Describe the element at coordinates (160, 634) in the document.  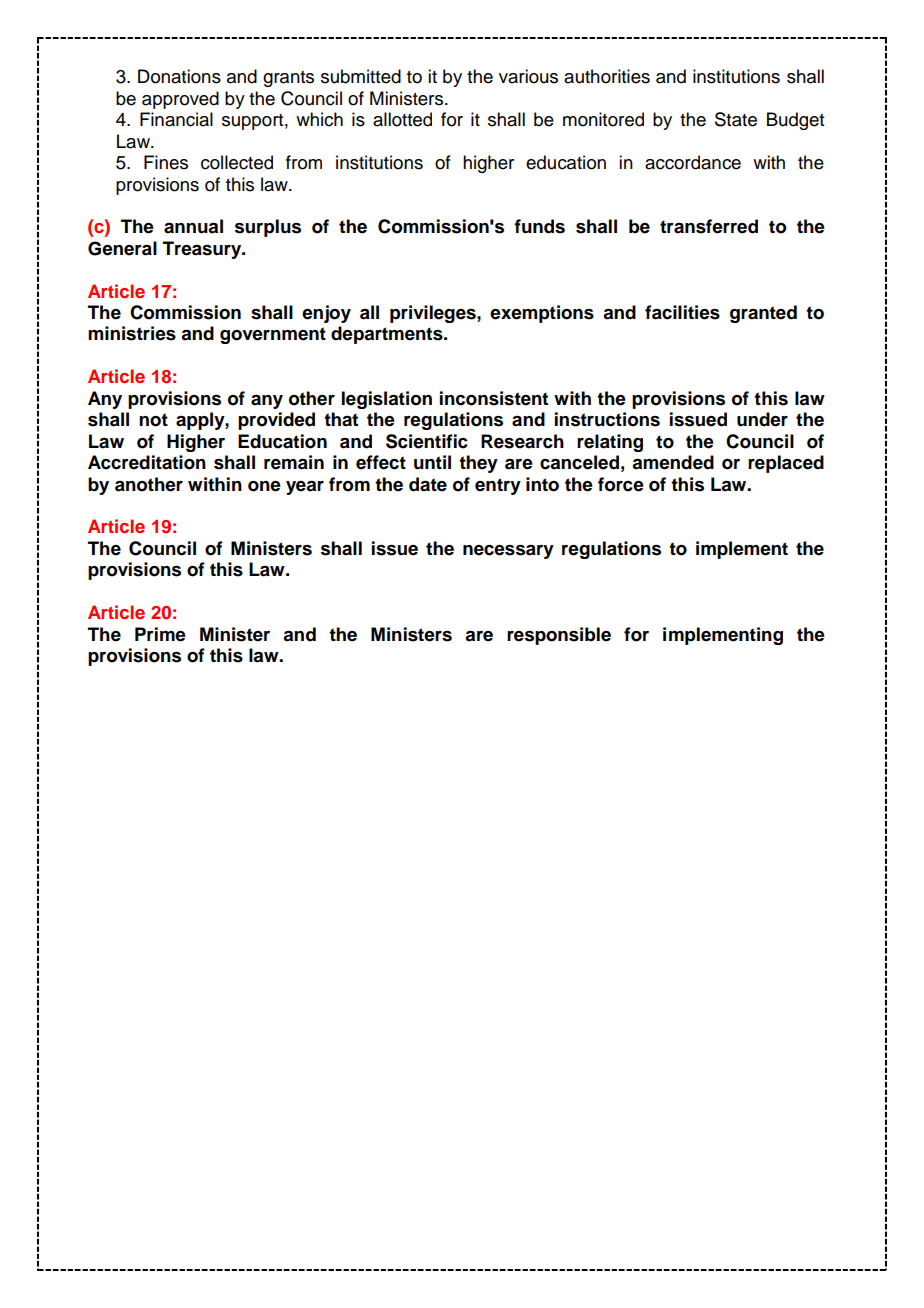
I see `Prime` at that location.
